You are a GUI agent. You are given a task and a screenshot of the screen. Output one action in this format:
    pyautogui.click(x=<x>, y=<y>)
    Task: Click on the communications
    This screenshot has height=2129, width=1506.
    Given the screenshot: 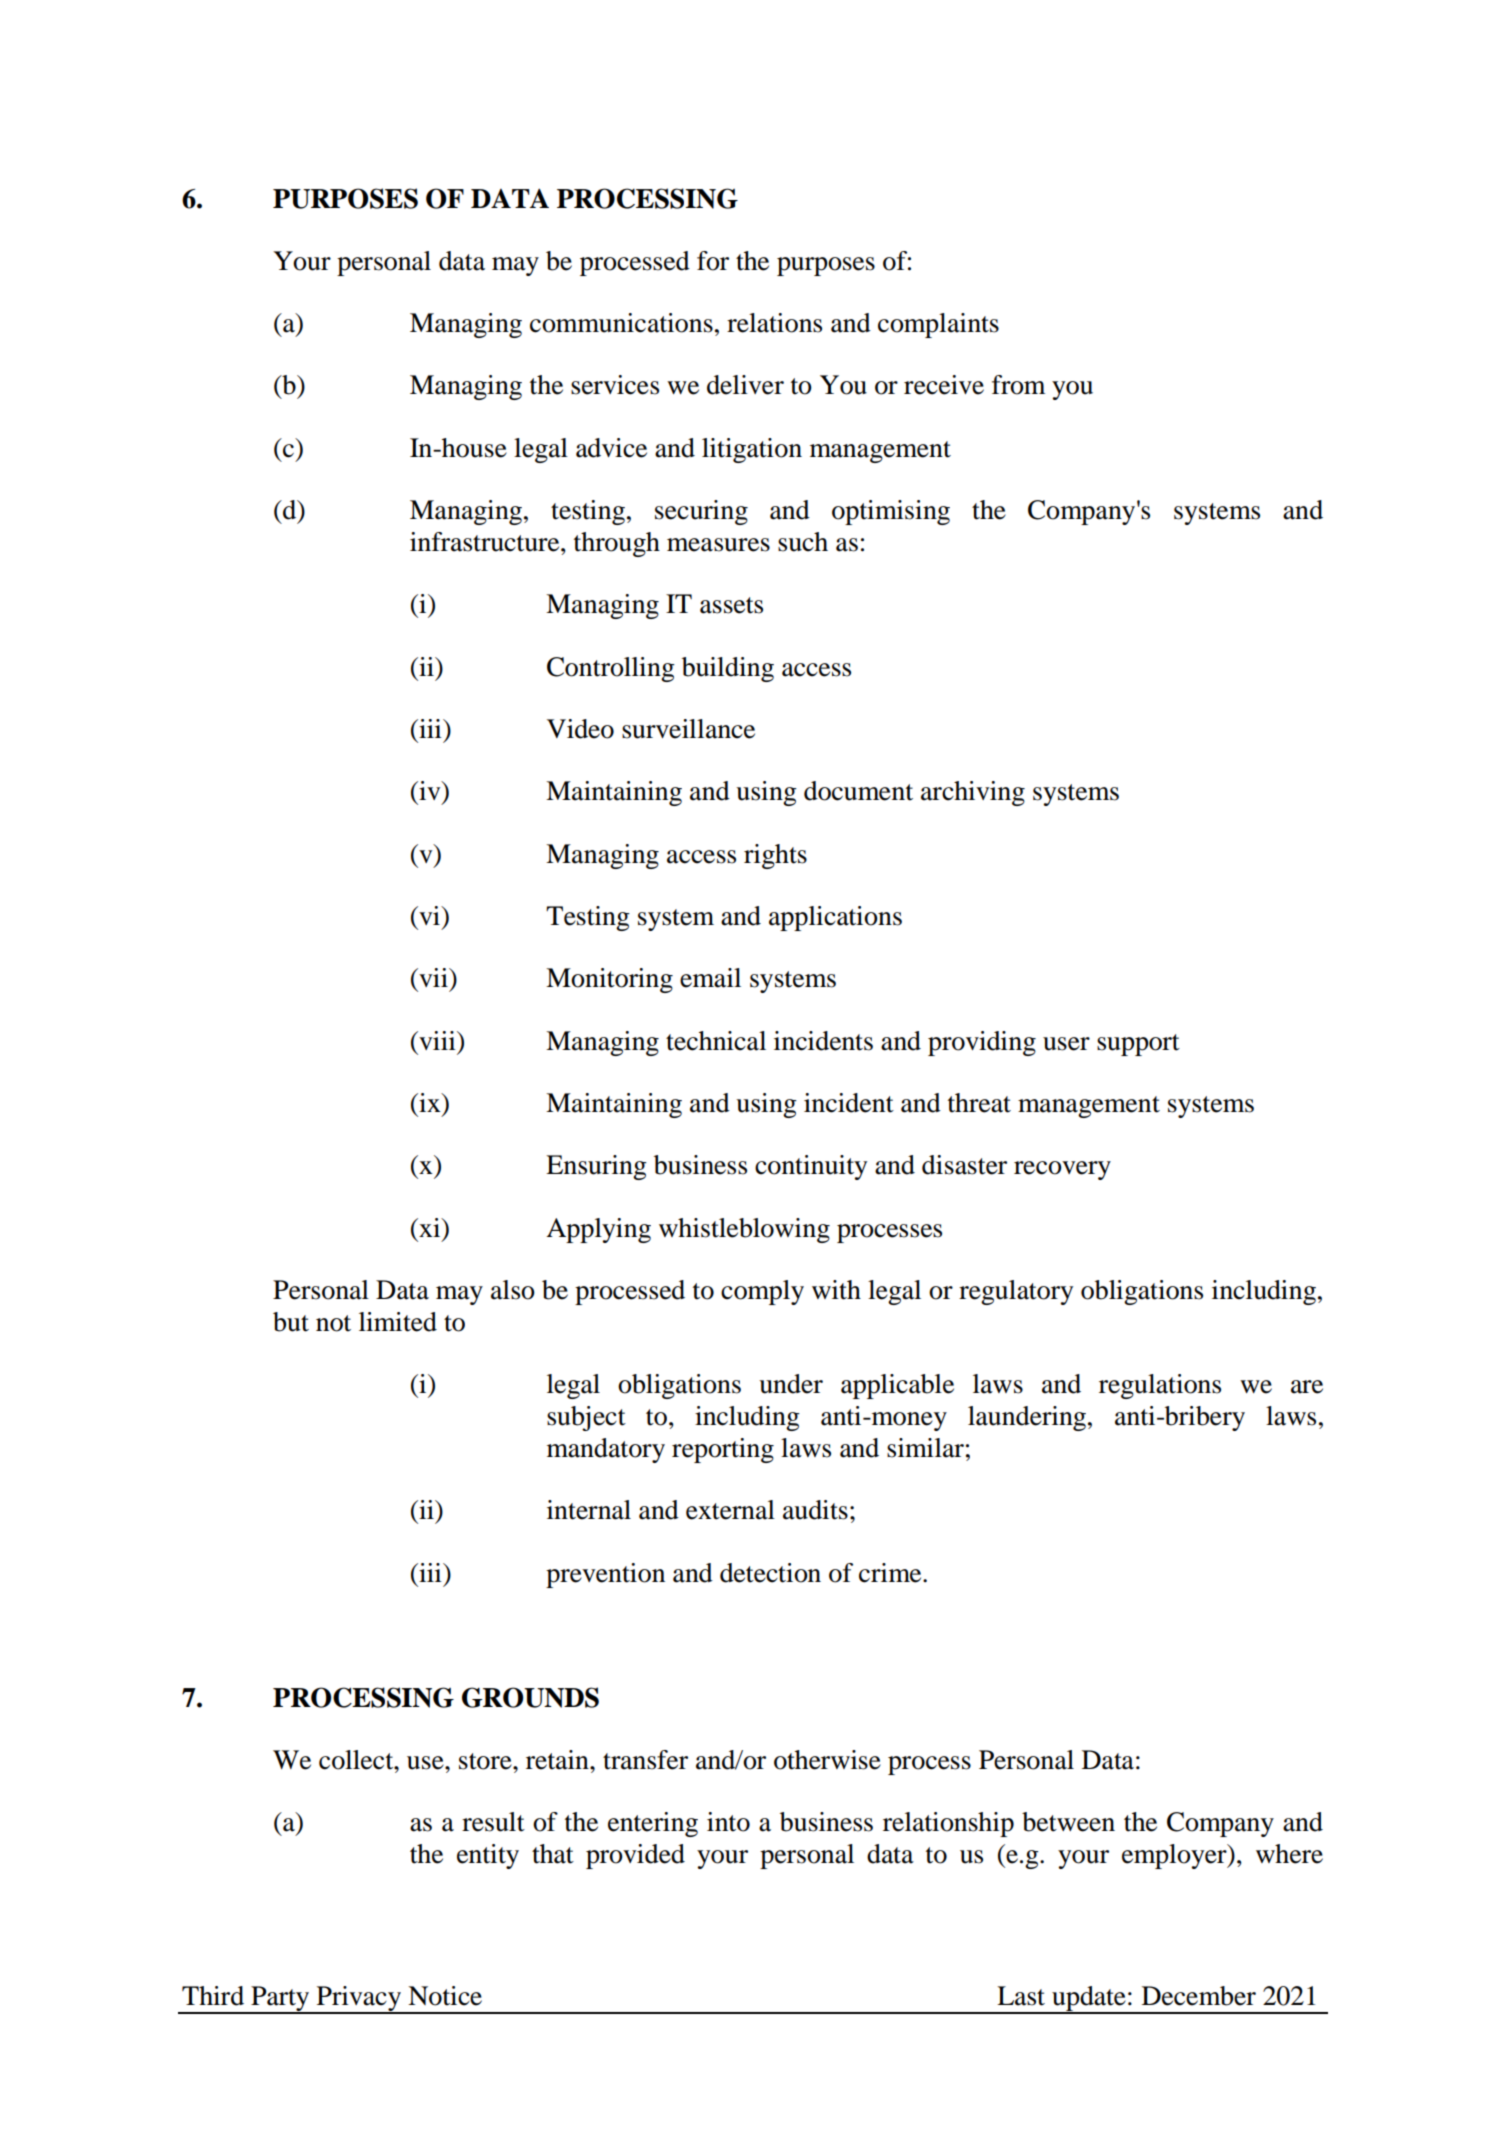 What is the action you would take?
    pyautogui.click(x=621, y=323)
